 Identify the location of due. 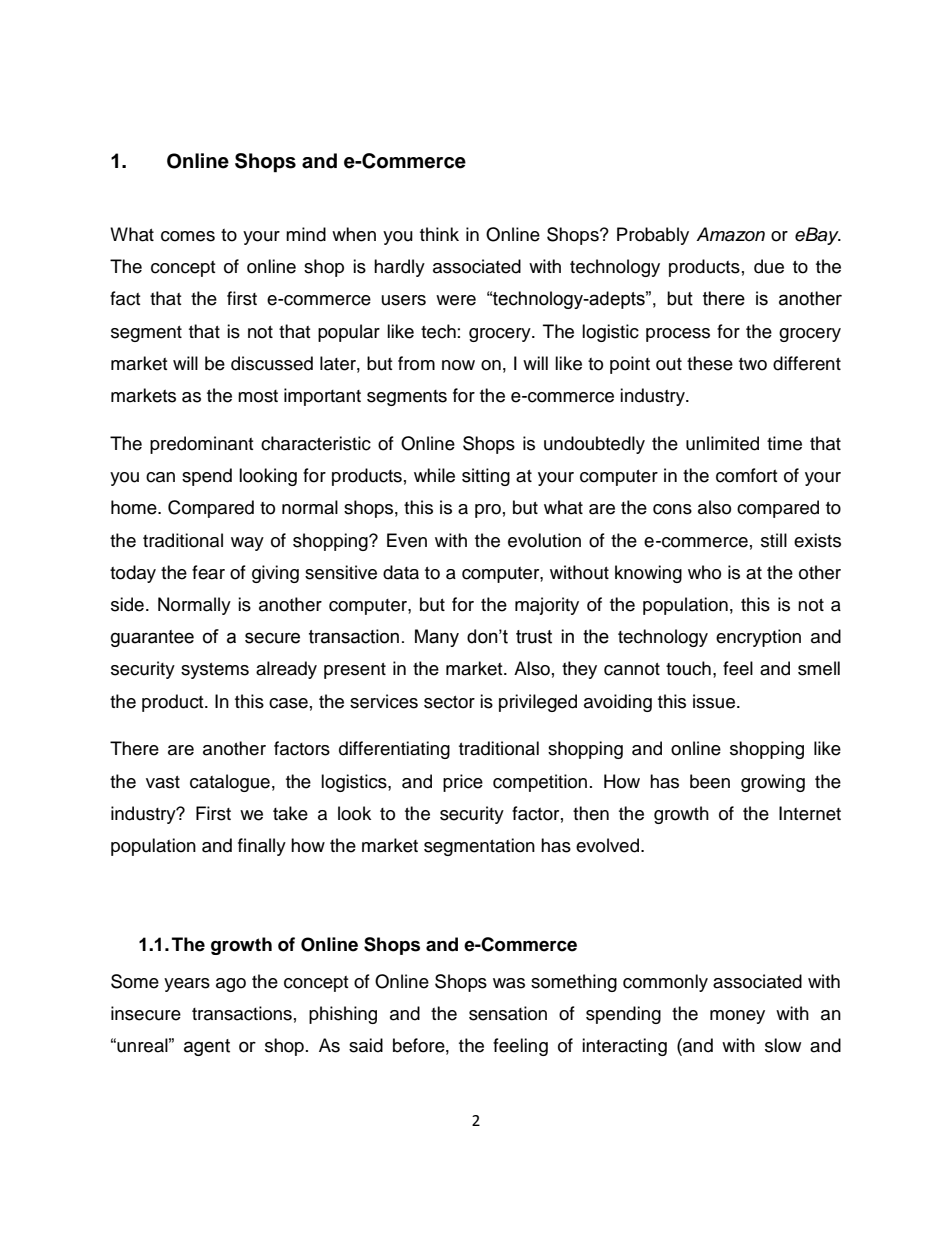
(769, 266).
